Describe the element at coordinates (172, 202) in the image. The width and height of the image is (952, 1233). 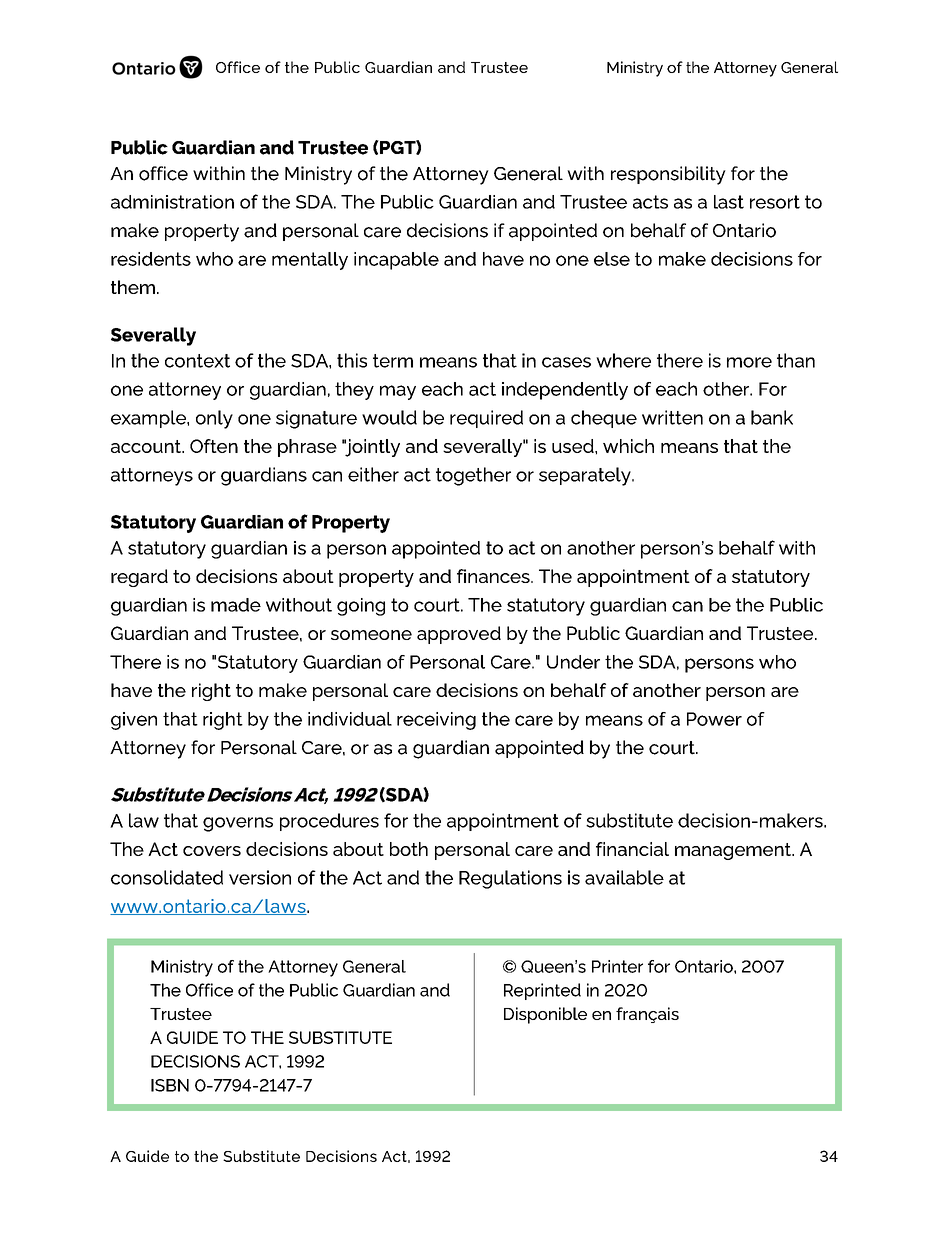
I see `administration` at that location.
